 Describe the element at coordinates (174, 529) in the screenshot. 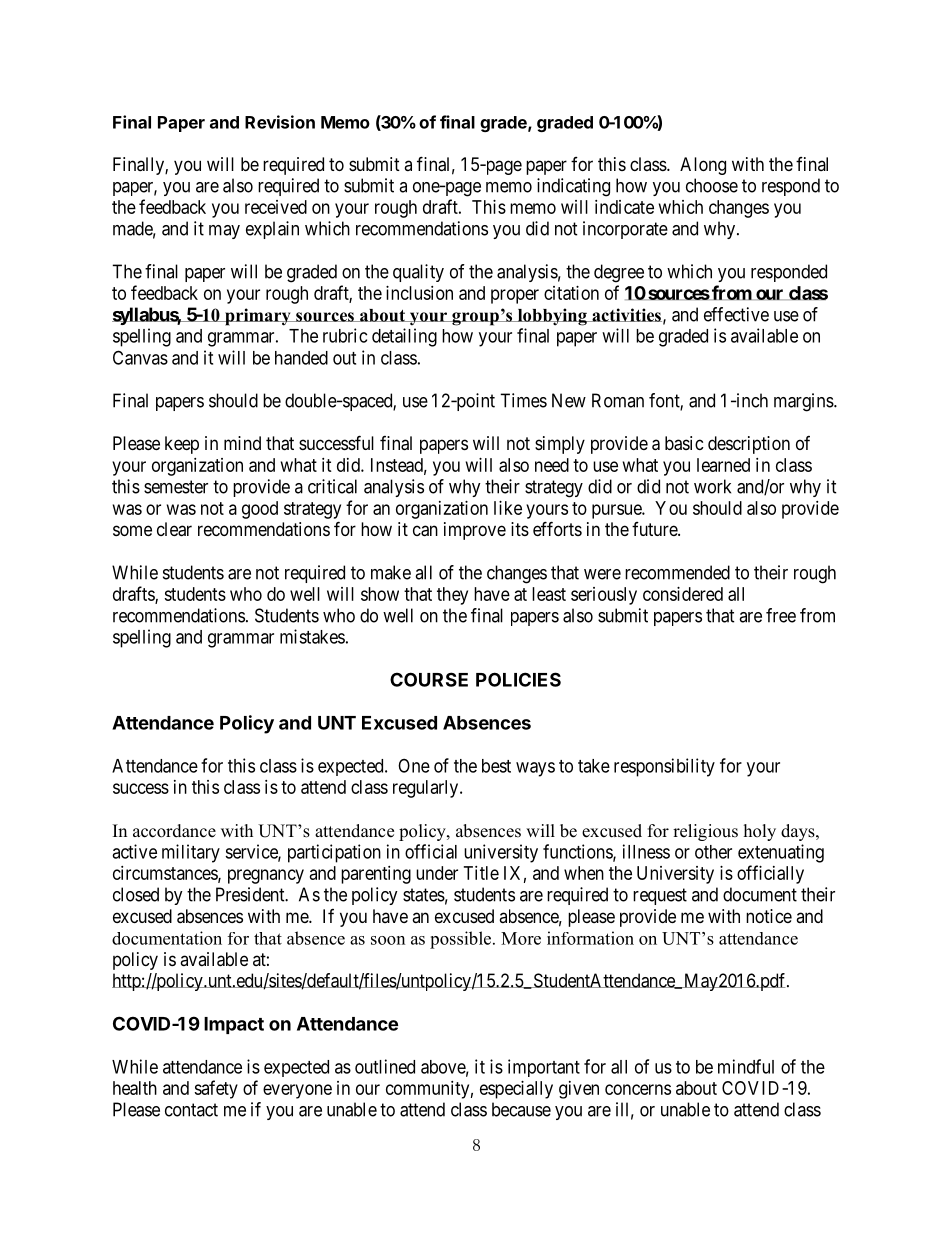

I see `clear` at that location.
